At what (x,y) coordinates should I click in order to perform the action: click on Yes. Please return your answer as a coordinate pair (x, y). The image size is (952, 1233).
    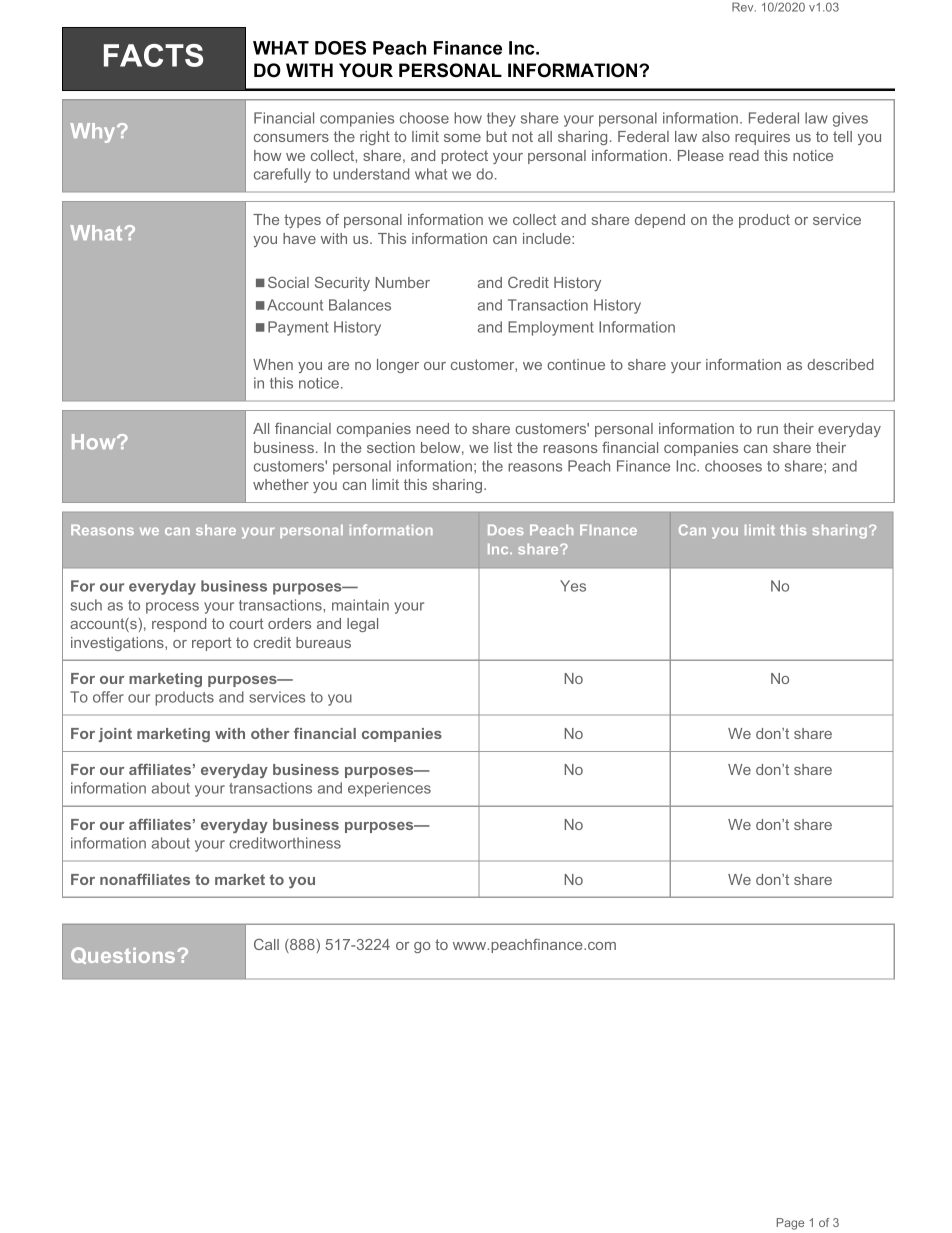
    Looking at the image, I should click on (573, 586).
